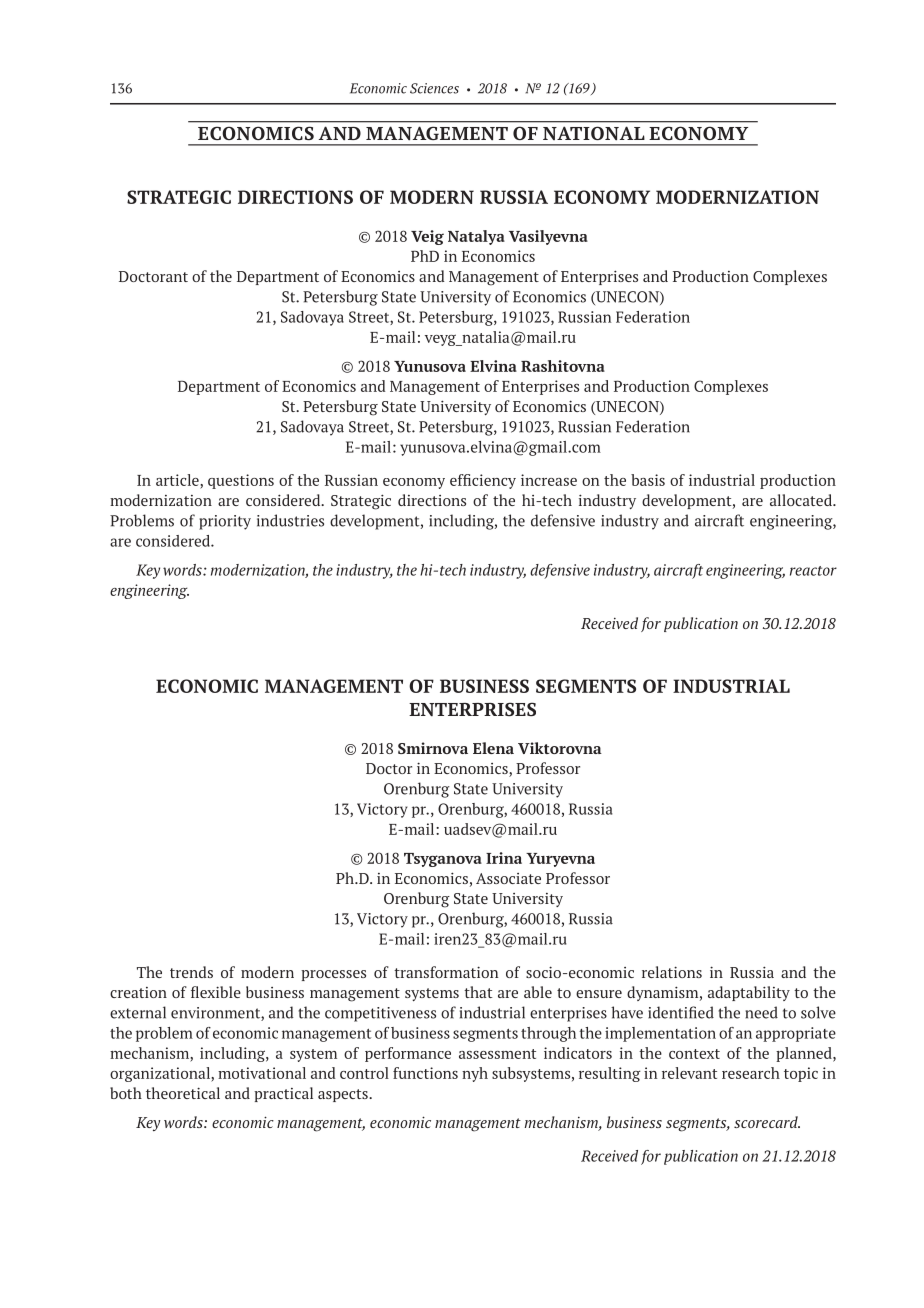 The height and width of the screenshot is (1308, 924). Describe the element at coordinates (434, 88) in the screenshot. I see `Sciences` at that location.
